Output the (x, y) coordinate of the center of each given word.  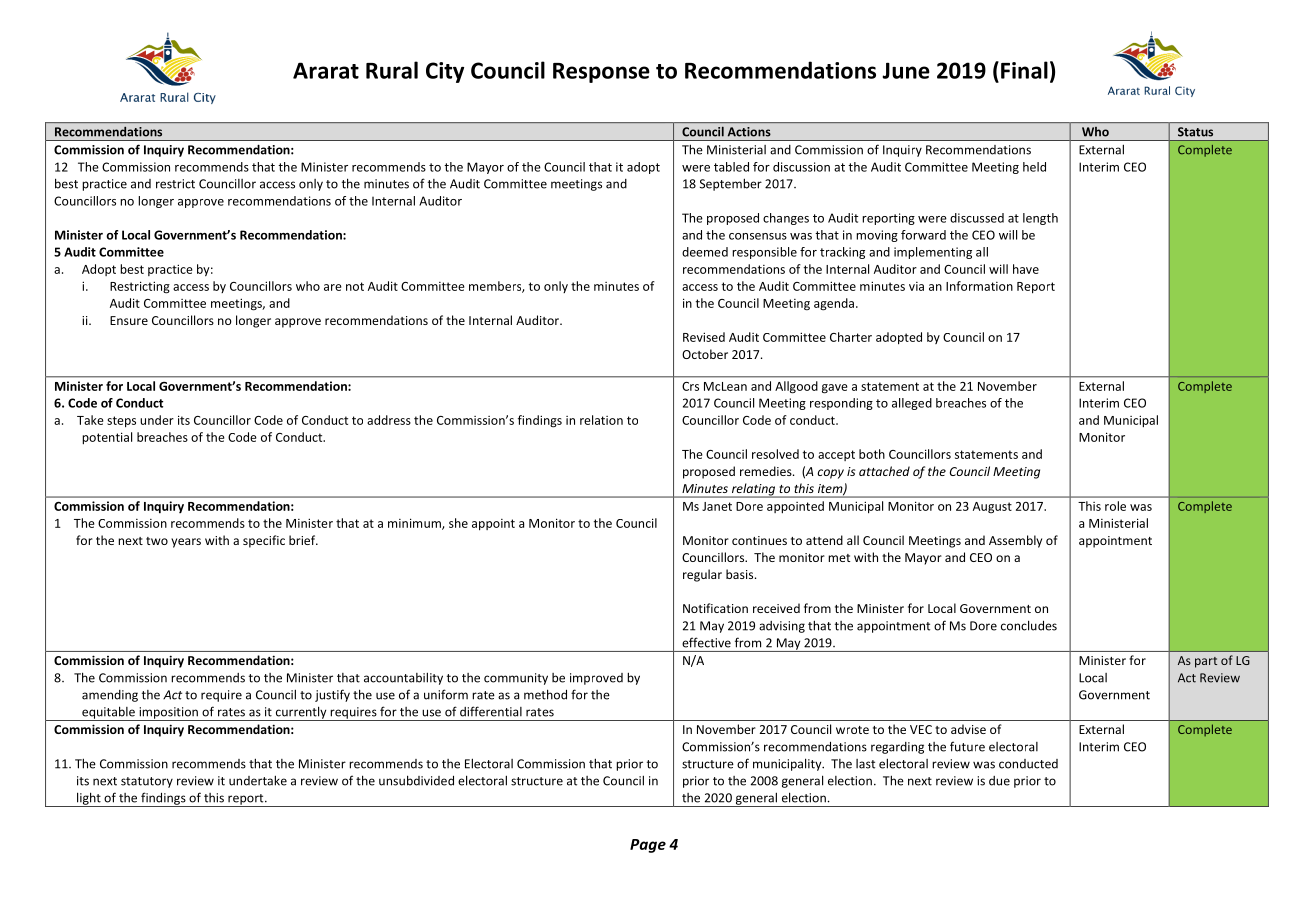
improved (596, 679)
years (186, 543)
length (1040, 219)
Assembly (1015, 541)
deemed (705, 252)
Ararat (326, 70)
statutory (147, 782)
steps (121, 422)
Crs (690, 386)
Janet (717, 506)
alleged (912, 404)
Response (601, 73)
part (1206, 662)
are (333, 287)
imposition (168, 714)
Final (1024, 70)
